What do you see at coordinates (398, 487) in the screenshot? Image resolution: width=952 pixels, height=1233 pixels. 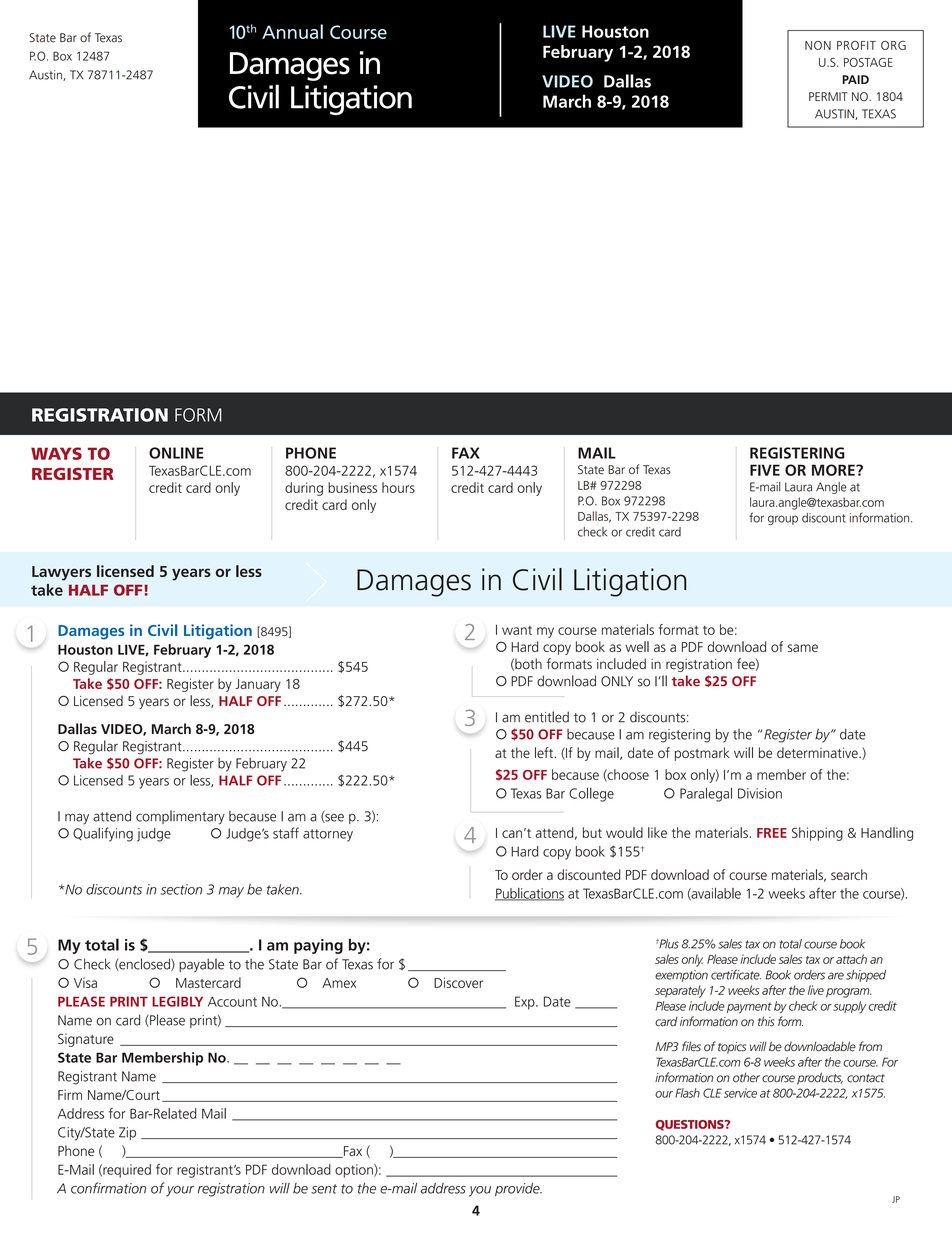 I see `hours` at bounding box center [398, 487].
